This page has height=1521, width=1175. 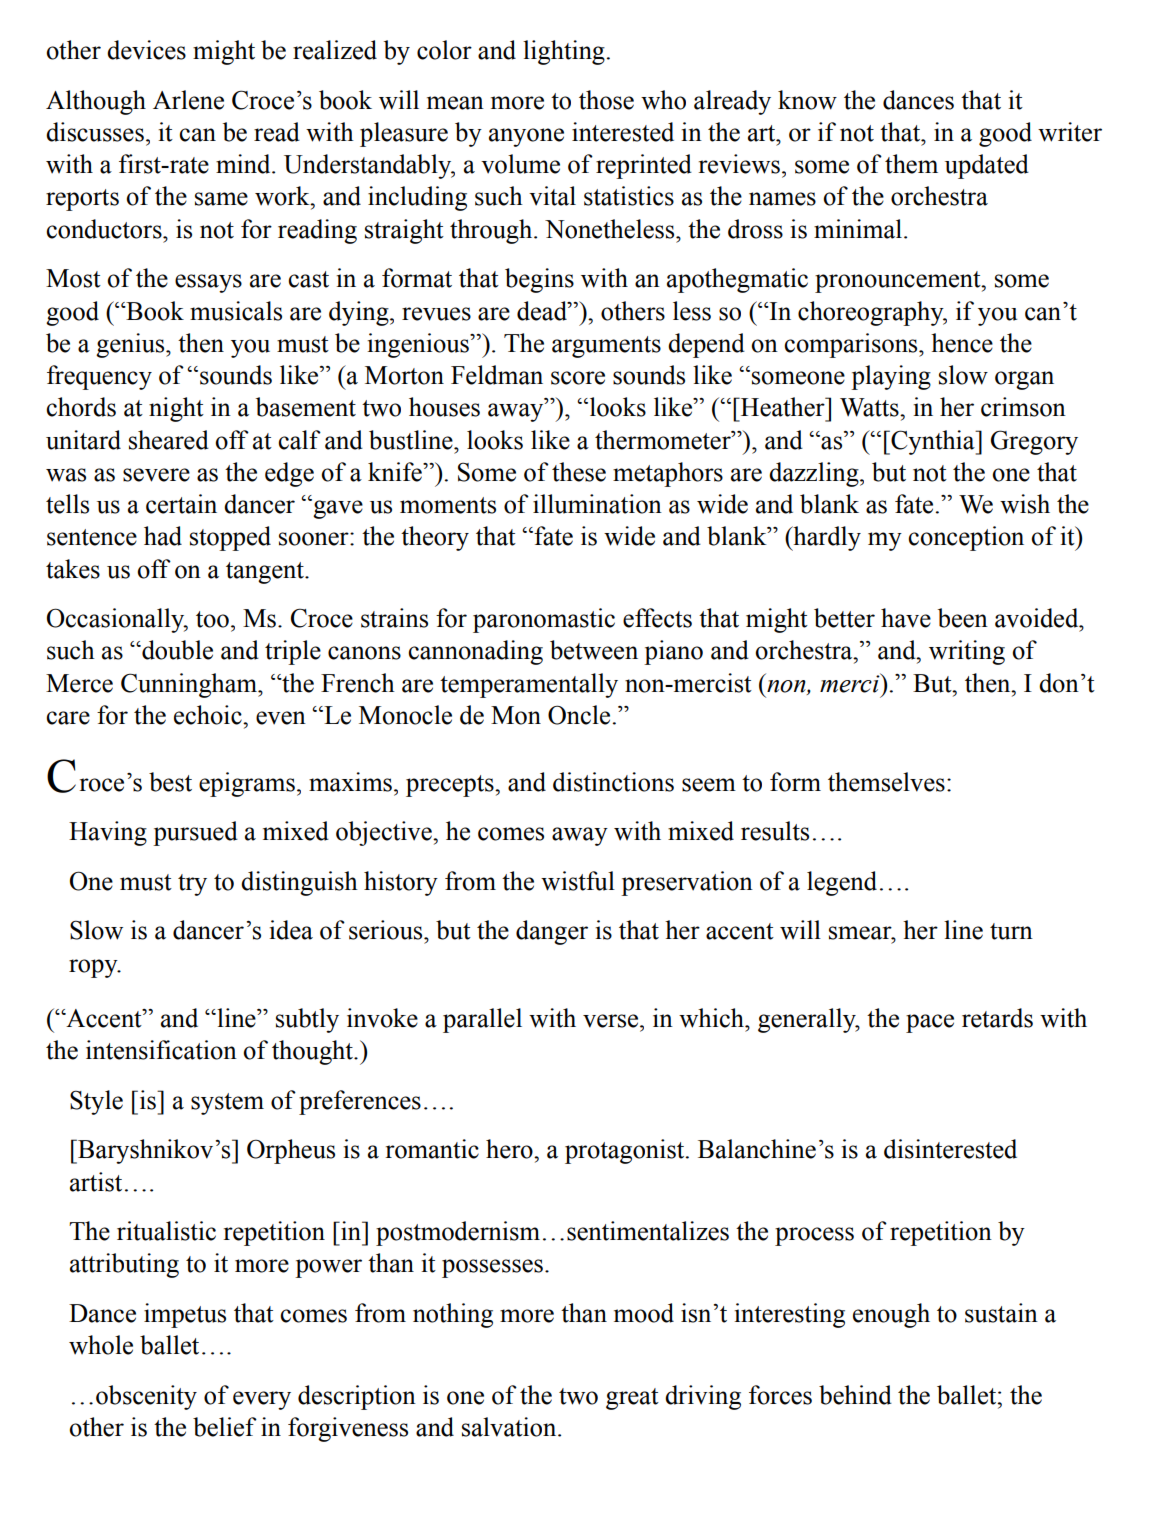 I want to click on those, so click(x=606, y=100).
